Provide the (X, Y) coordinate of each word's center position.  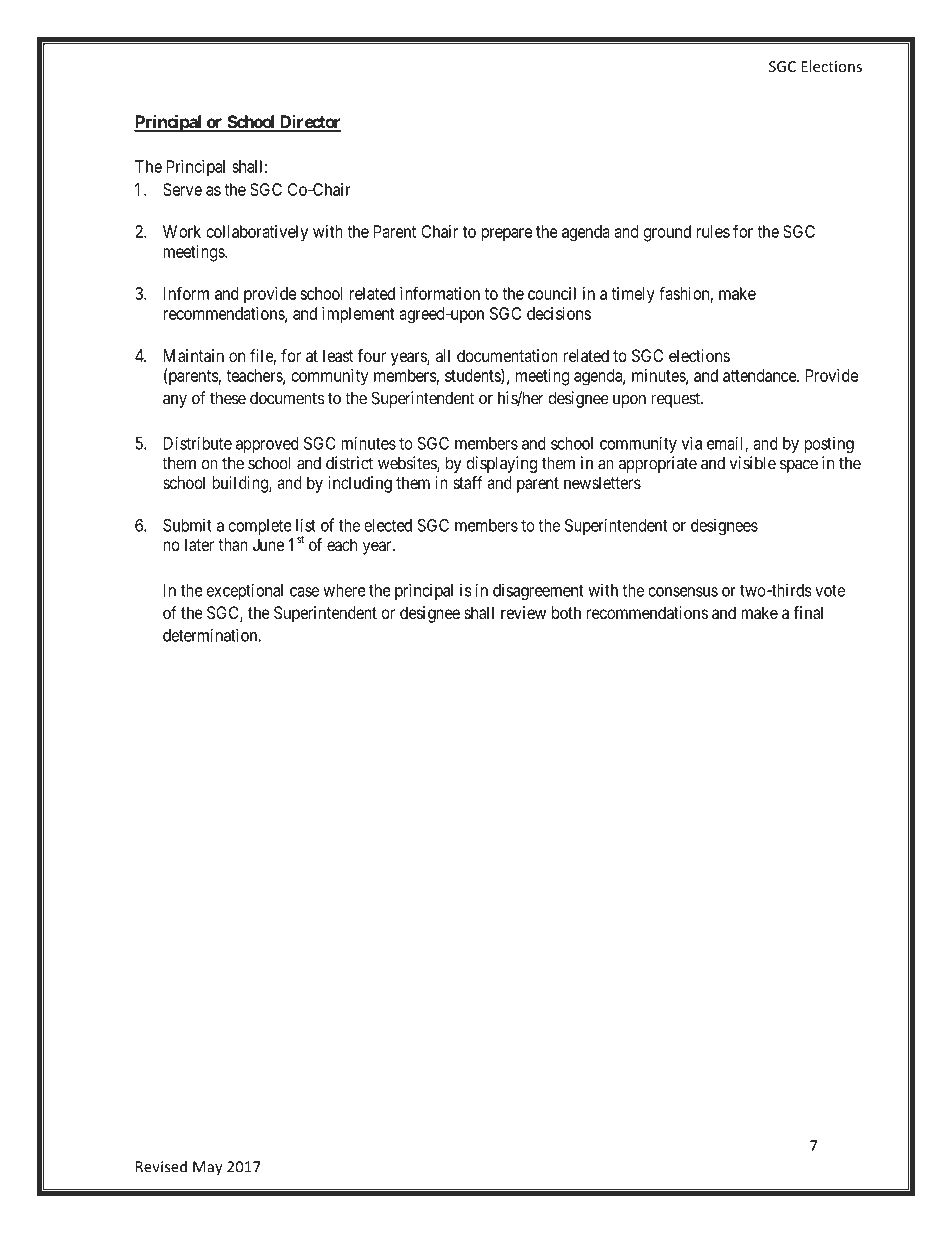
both (566, 612)
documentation (507, 355)
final (808, 612)
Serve (182, 189)
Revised (161, 1166)
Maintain (194, 355)
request (676, 400)
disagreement (538, 591)
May (208, 1168)
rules (713, 231)
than (233, 544)
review (523, 612)
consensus (683, 592)
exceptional (245, 591)
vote (830, 591)
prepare (506, 235)
